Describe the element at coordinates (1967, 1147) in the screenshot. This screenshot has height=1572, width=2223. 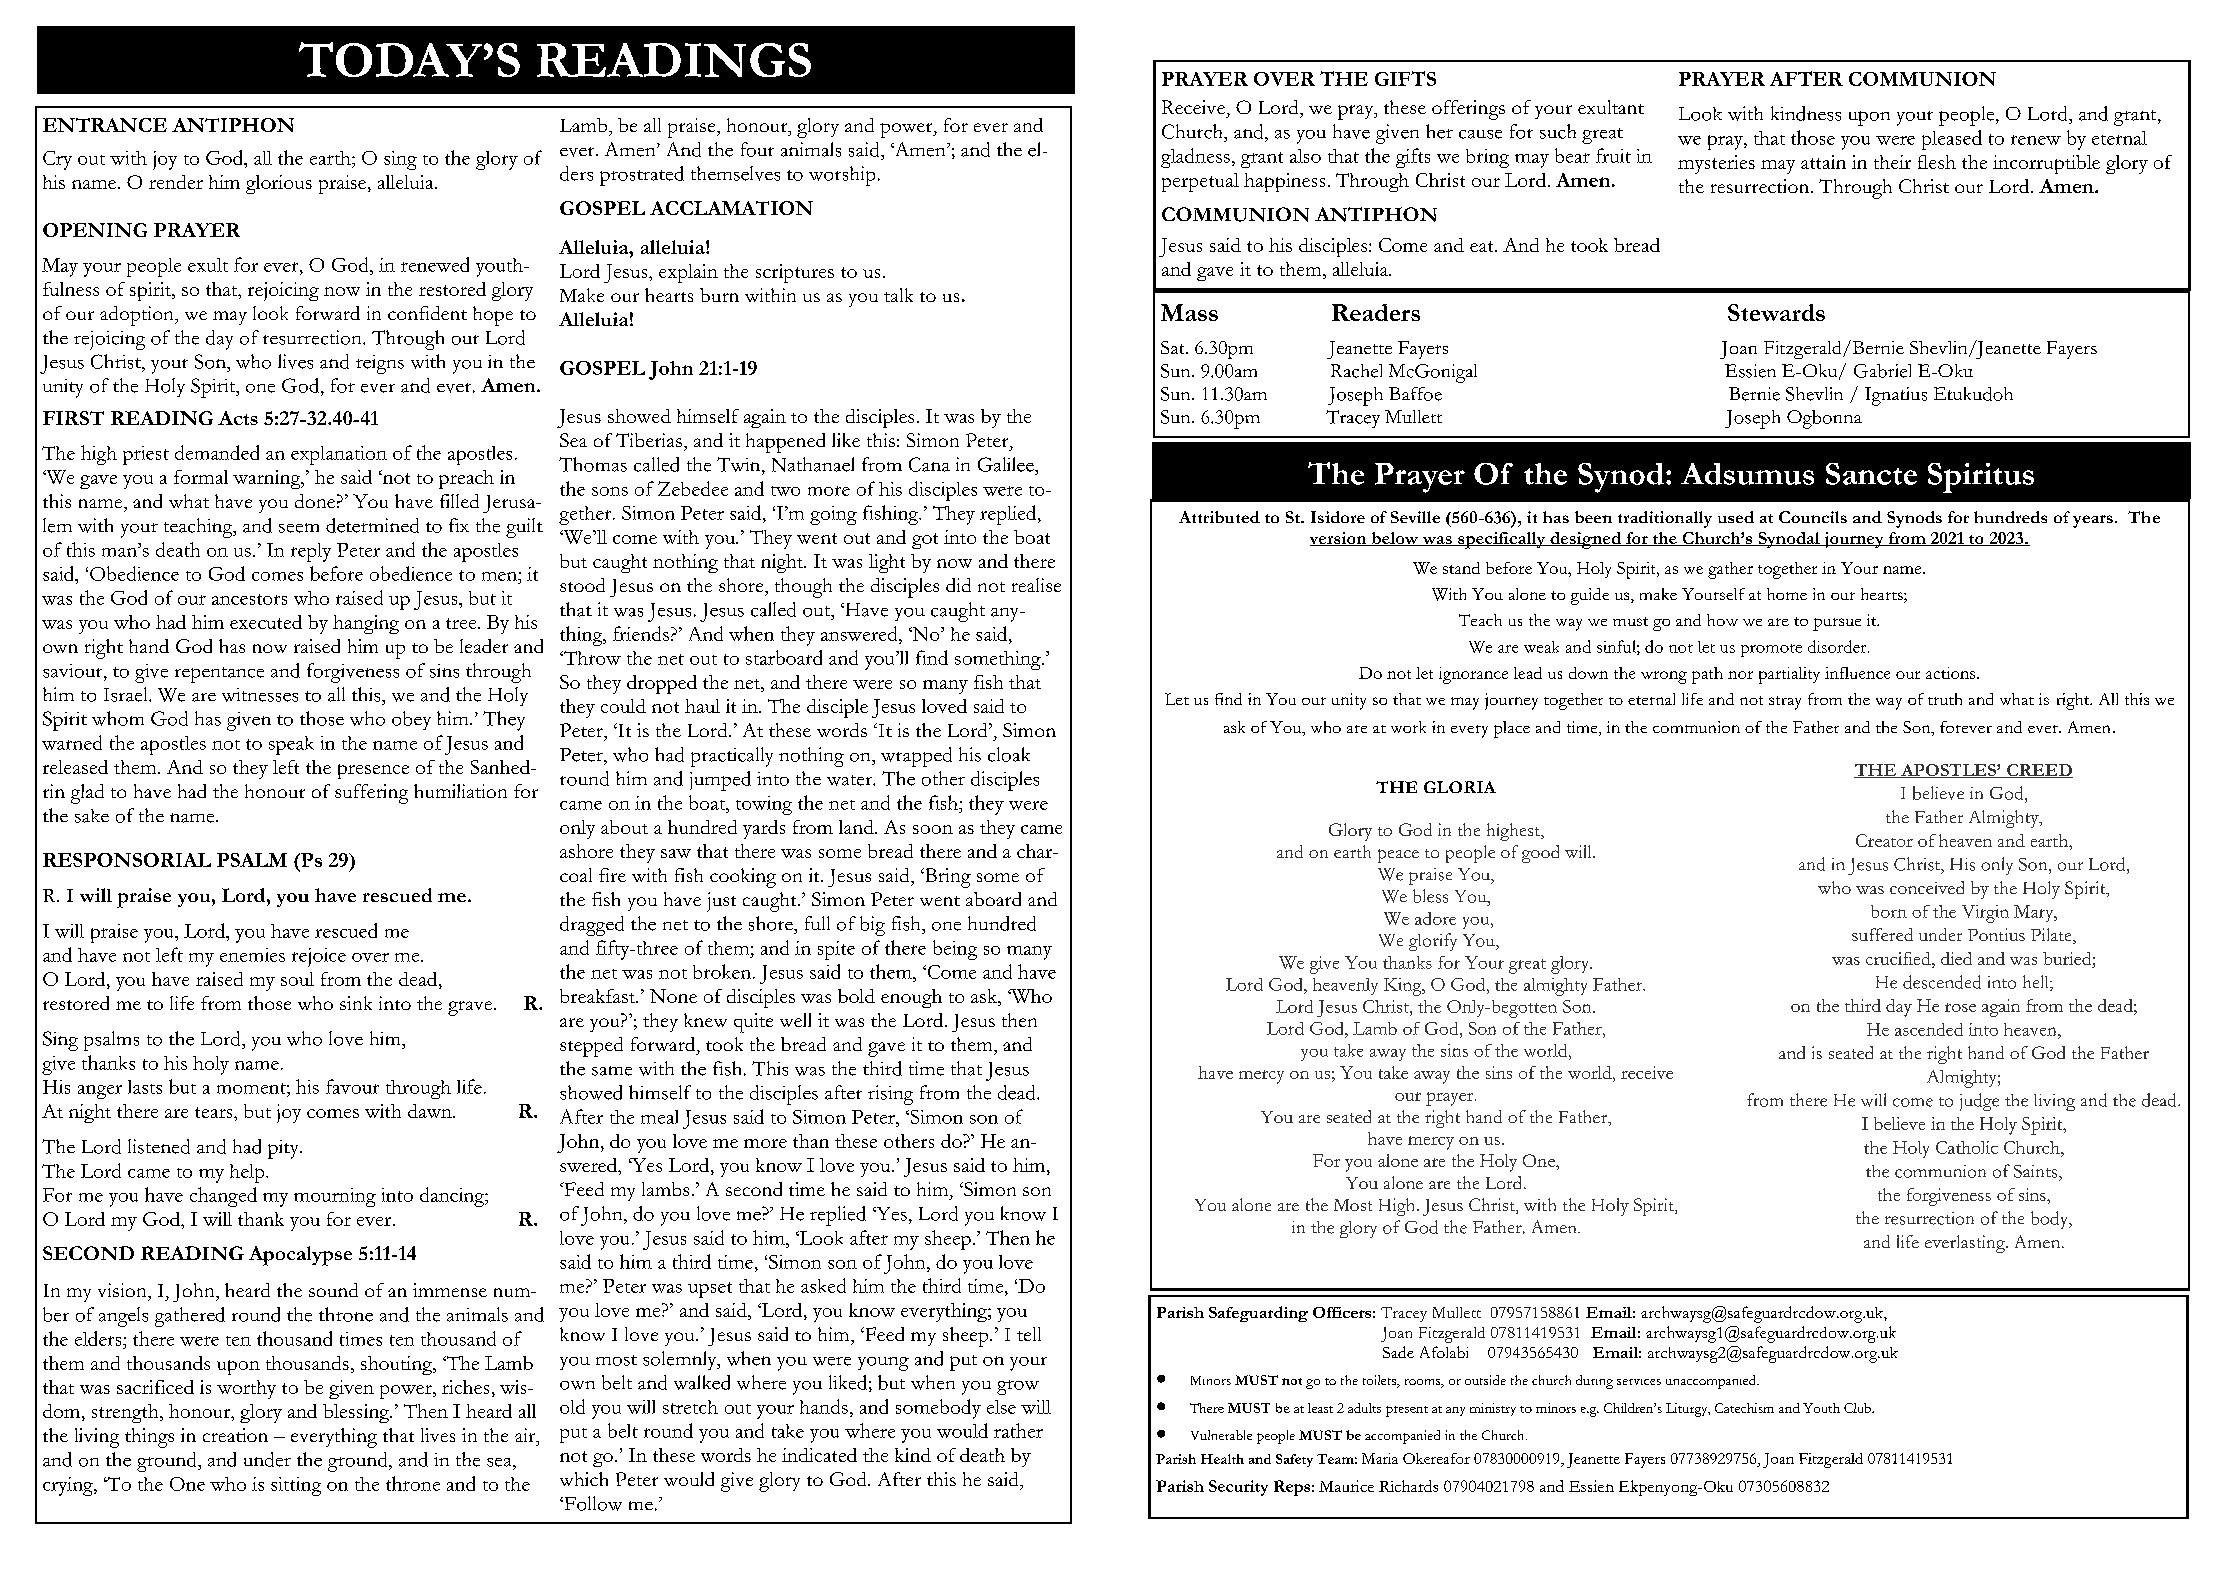
I see `Catholic` at that location.
